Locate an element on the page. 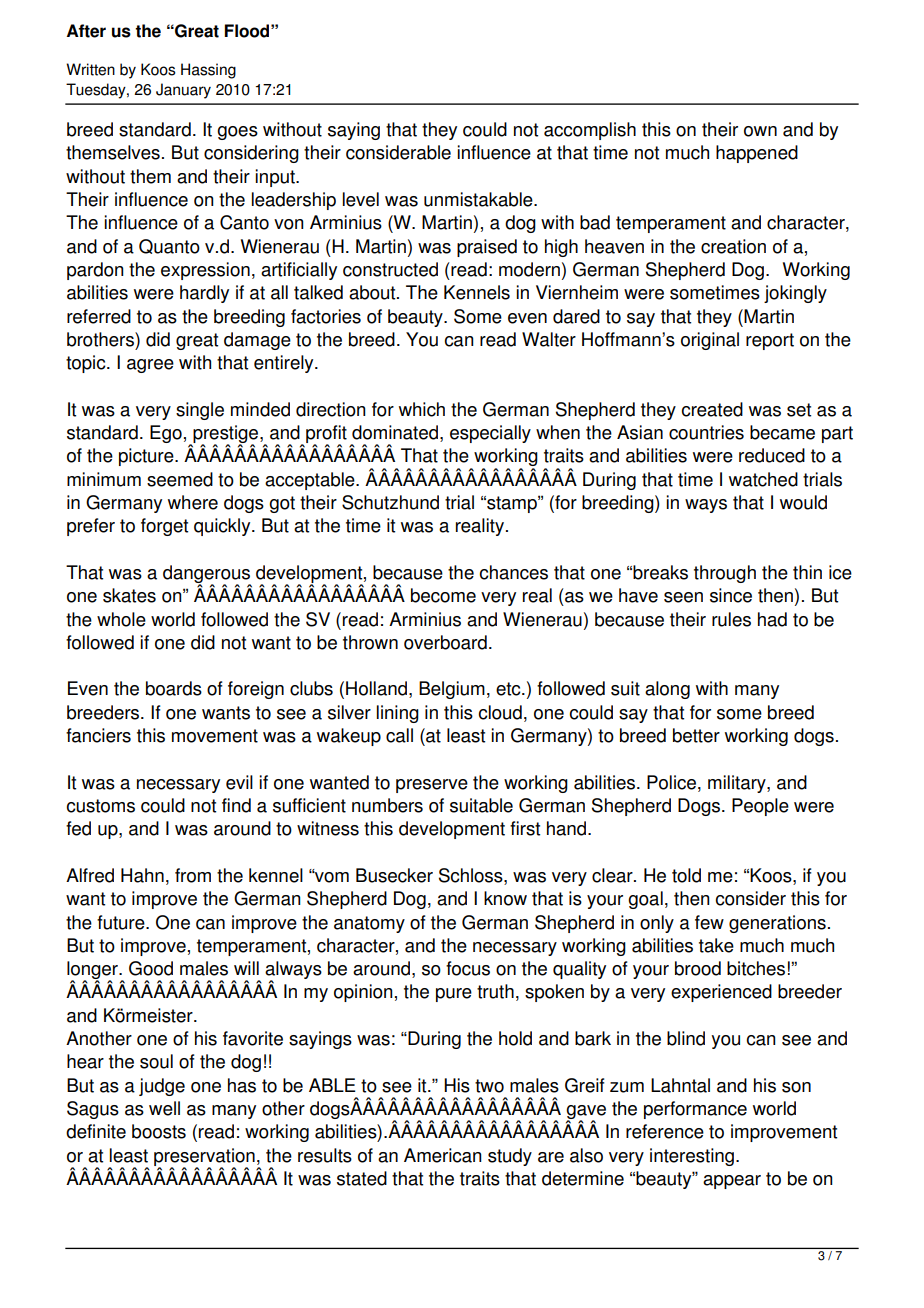 Image resolution: width=924 pixels, height=1308 pixels. appear is located at coordinates (732, 1182).
